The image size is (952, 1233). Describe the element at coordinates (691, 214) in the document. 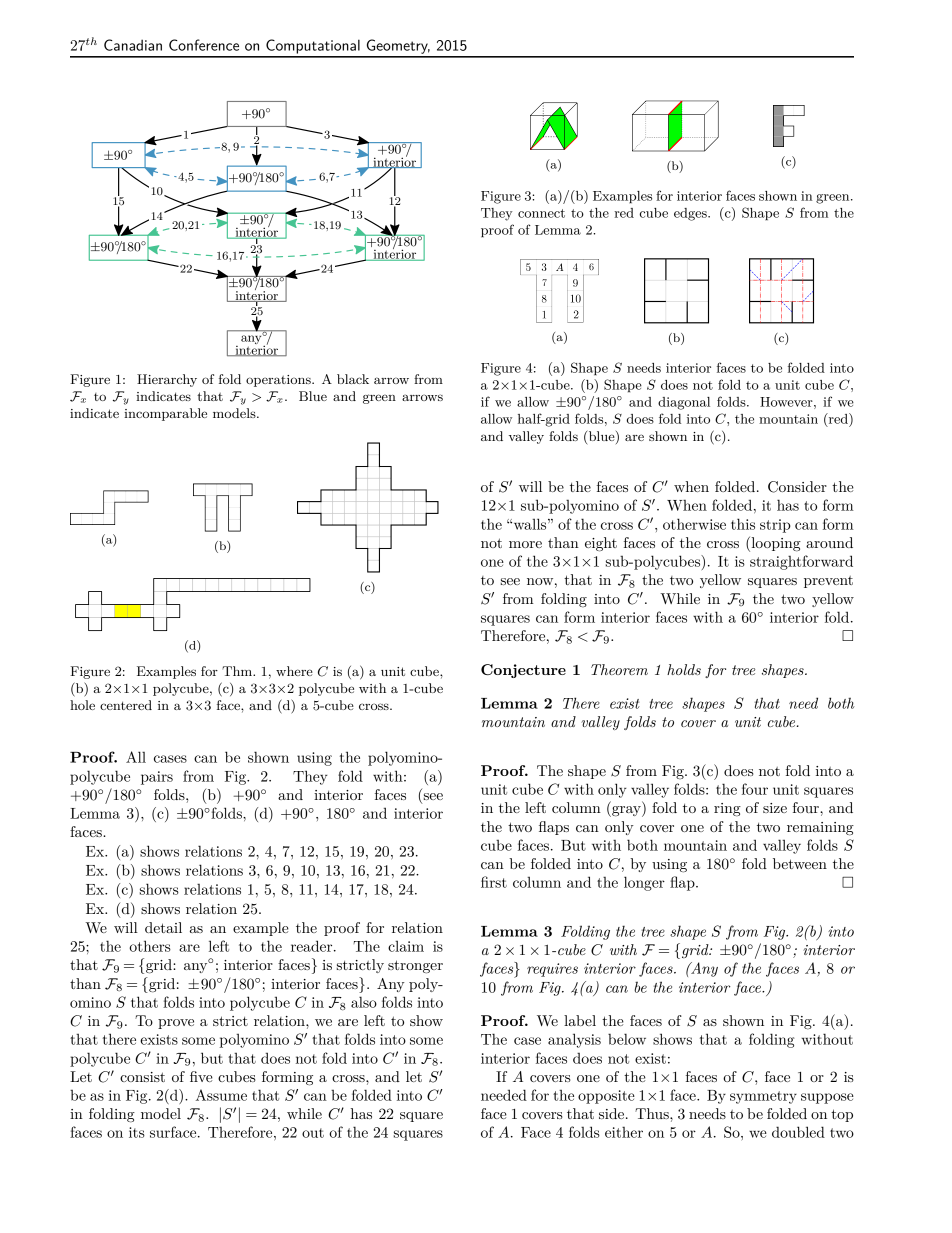

I see `edges` at that location.
